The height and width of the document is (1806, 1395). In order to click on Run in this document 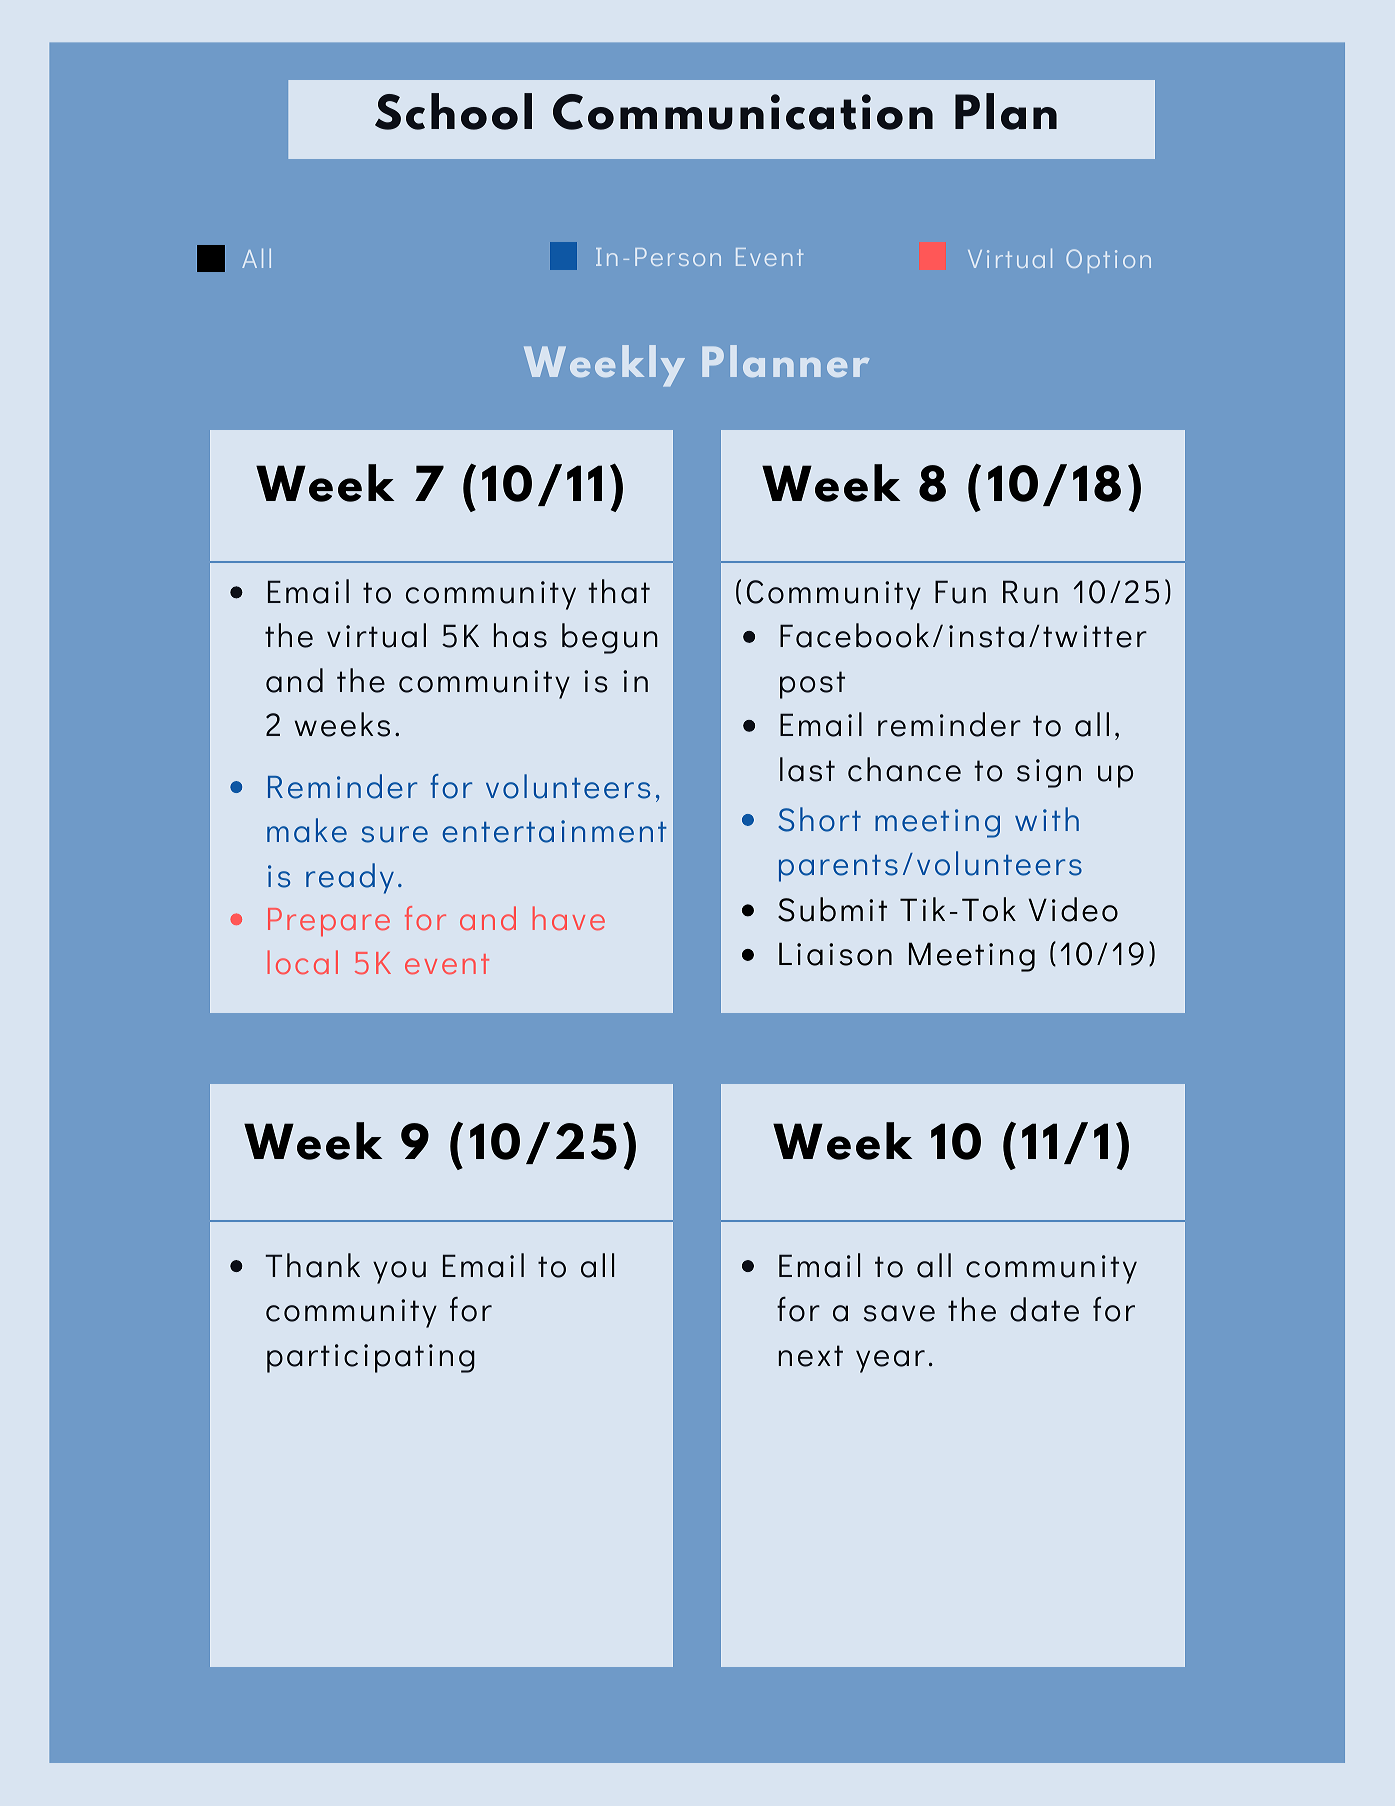, I will do `click(1030, 592)`.
